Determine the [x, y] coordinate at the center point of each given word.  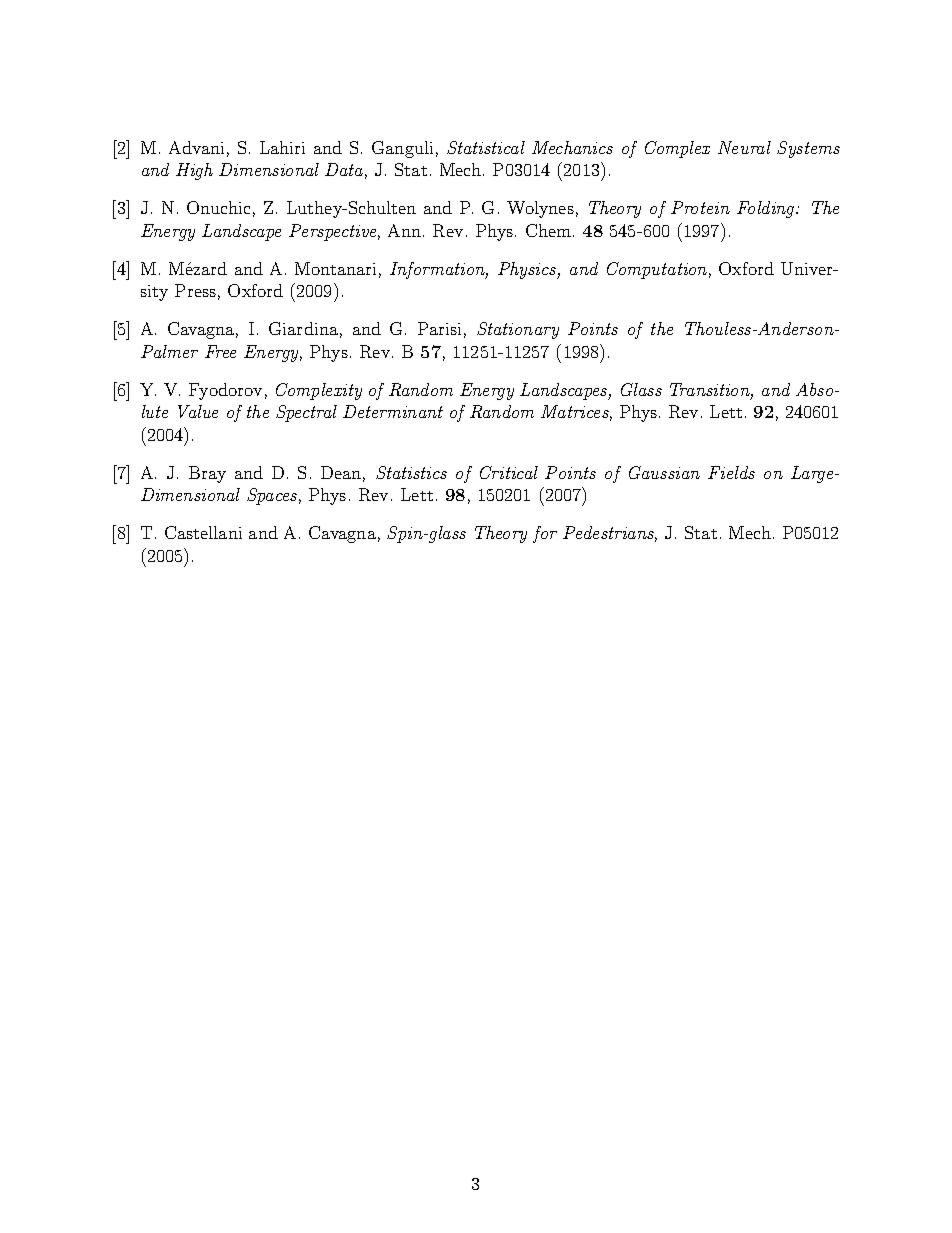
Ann [406, 230]
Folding [767, 209]
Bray [207, 474]
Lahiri [282, 147]
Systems [808, 149]
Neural [744, 147]
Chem [550, 230]
